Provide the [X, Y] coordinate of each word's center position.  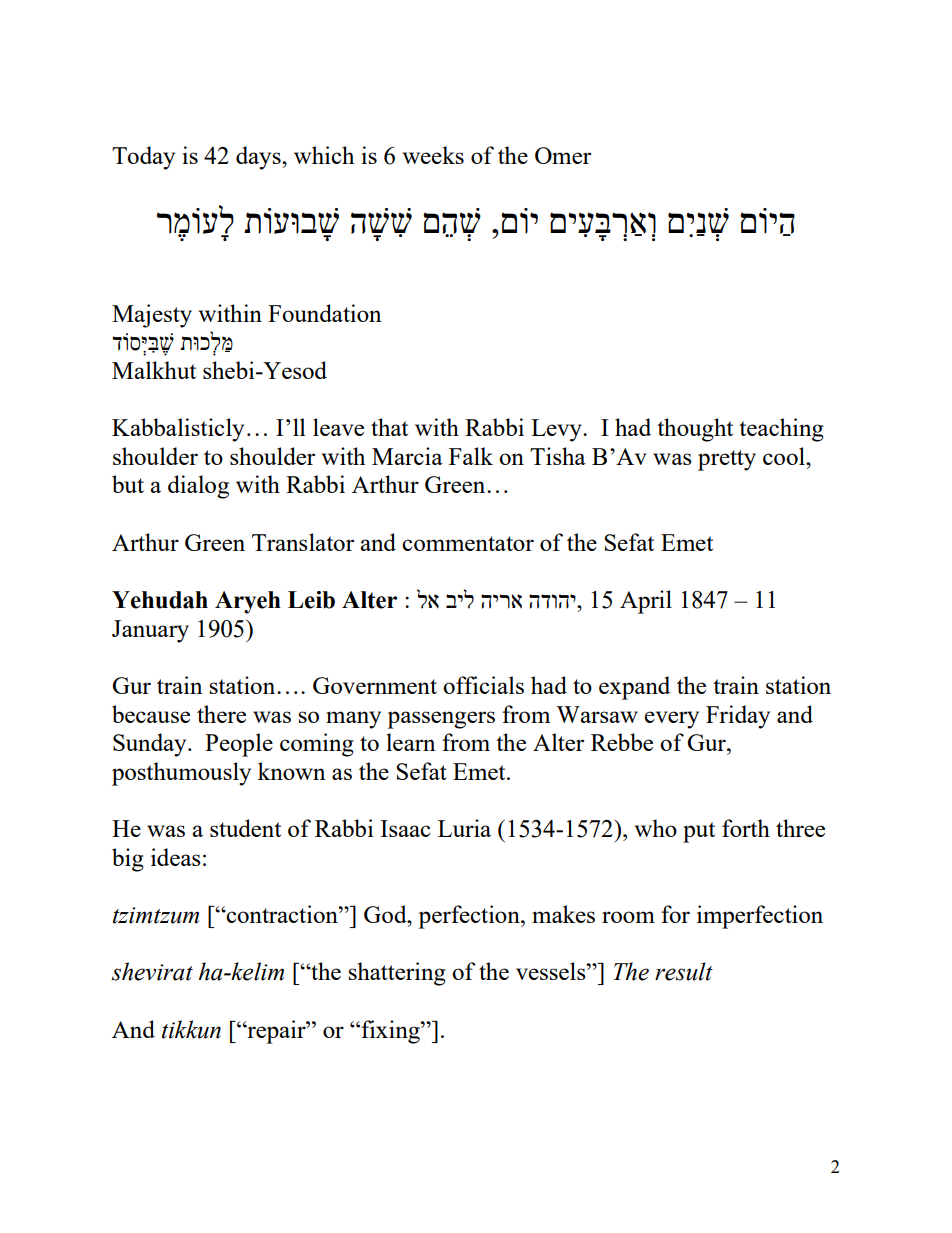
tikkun [191, 1029]
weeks [433, 155]
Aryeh [248, 602]
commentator [468, 543]
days [259, 158]
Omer [563, 155]
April [646, 602]
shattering [397, 974]
